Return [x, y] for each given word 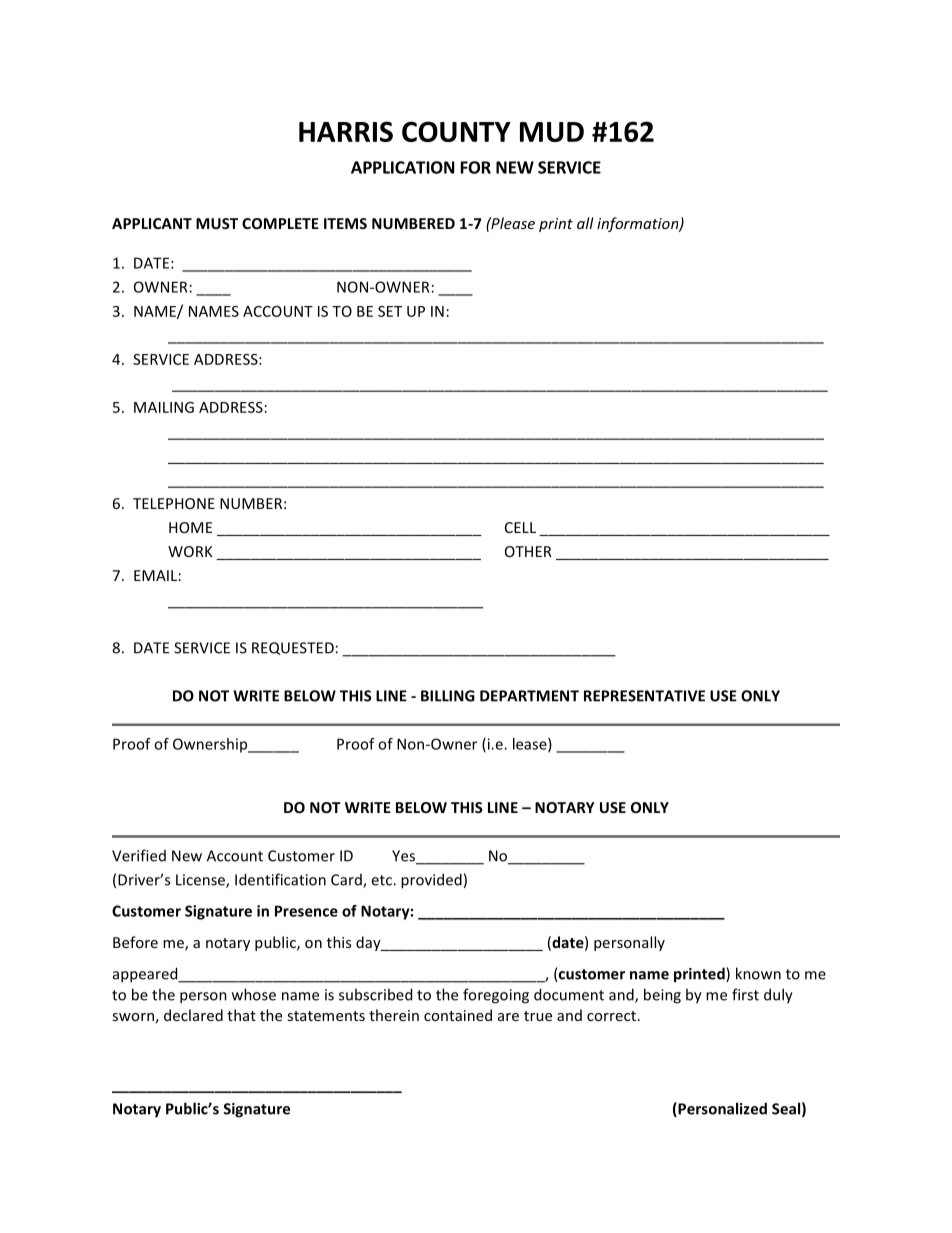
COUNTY [456, 131]
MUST [217, 223]
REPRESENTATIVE [644, 696]
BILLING [448, 696]
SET [390, 311]
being [662, 996]
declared [193, 1015]
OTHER [528, 551]
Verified [139, 855]
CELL [520, 527]
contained [458, 1015]
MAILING [164, 407]
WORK [190, 551]
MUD [552, 132]
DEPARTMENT [529, 696]
